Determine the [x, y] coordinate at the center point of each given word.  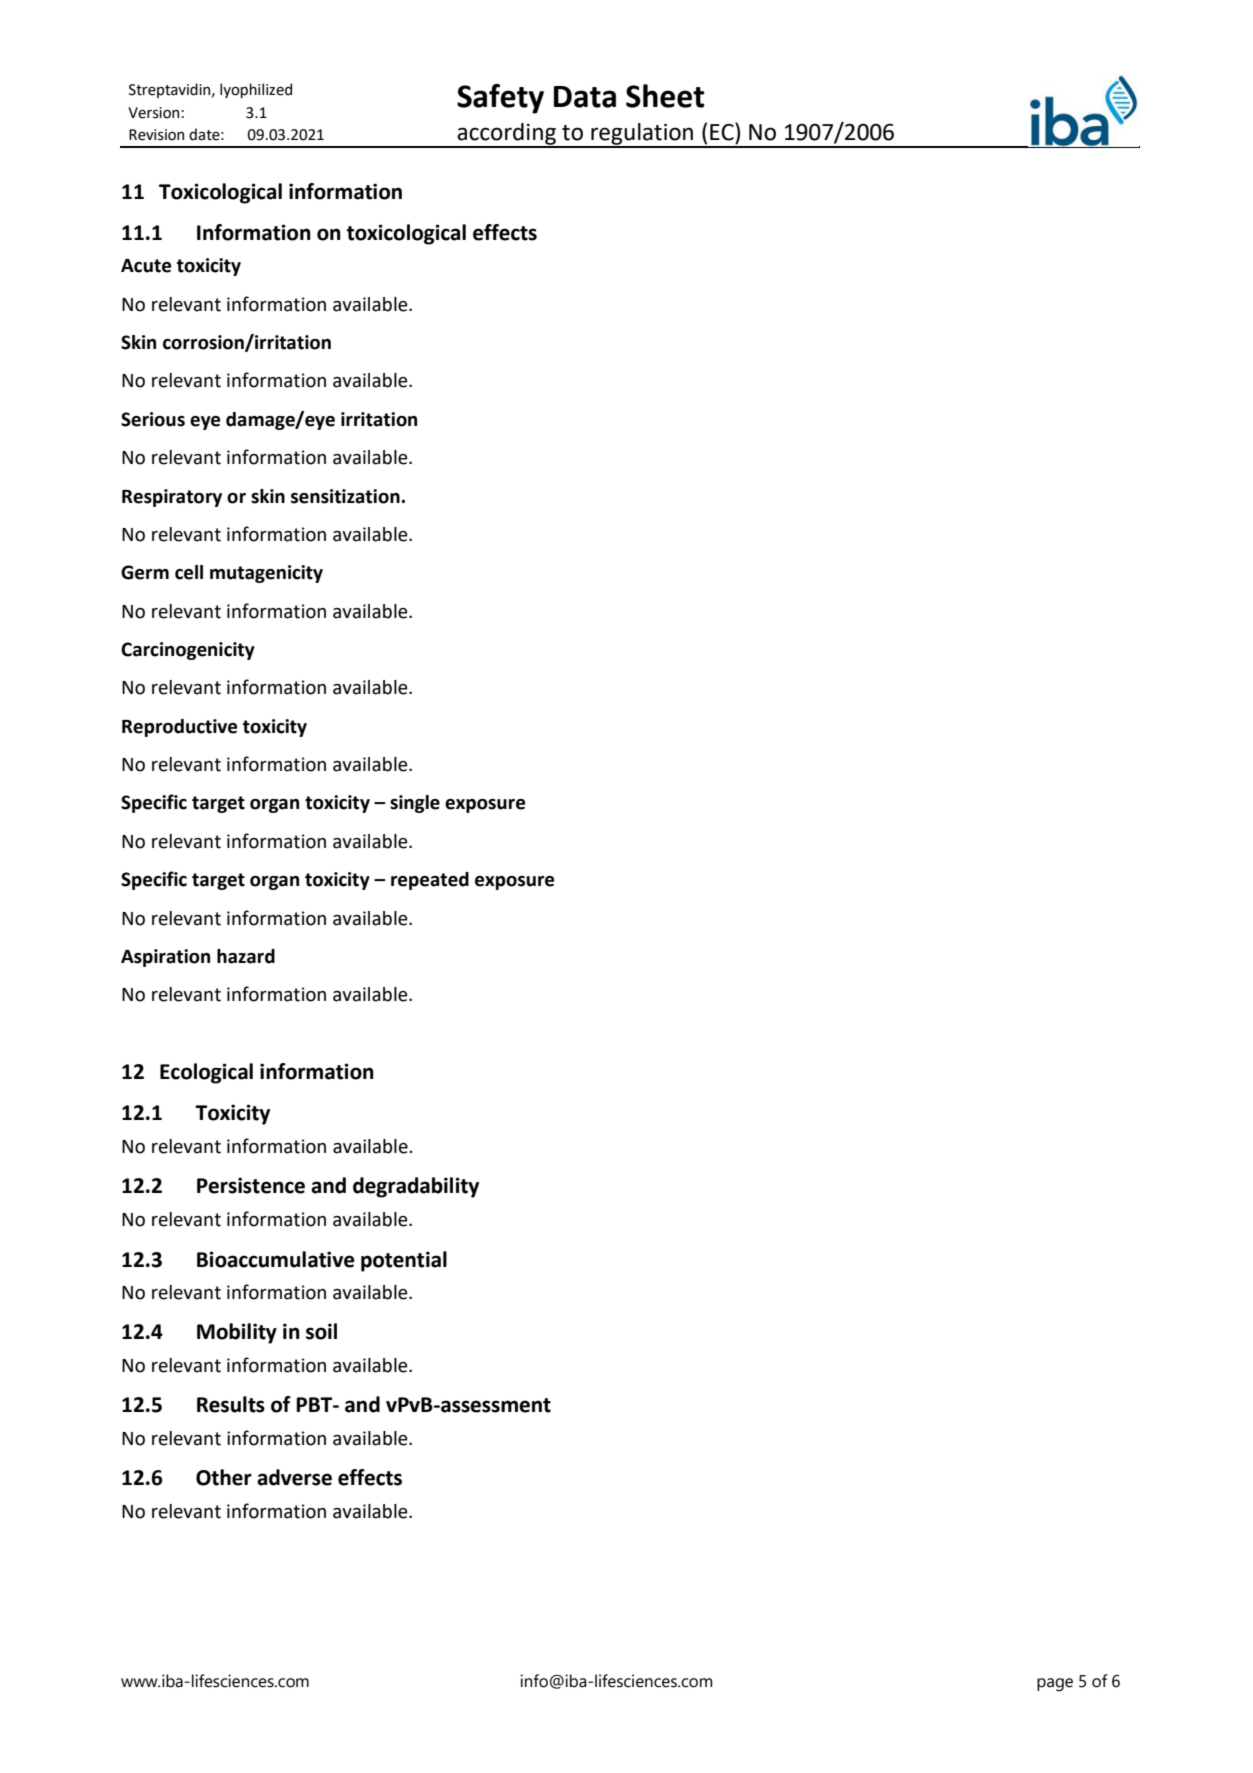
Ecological [206, 1073]
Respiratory [172, 498]
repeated [430, 881]
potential [404, 1261]
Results [231, 1404]
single [415, 804]
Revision [156, 135]
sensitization [345, 496]
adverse [294, 1477]
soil [321, 1331]
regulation [642, 135]
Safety [500, 99]
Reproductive [179, 728]
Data [585, 97]
